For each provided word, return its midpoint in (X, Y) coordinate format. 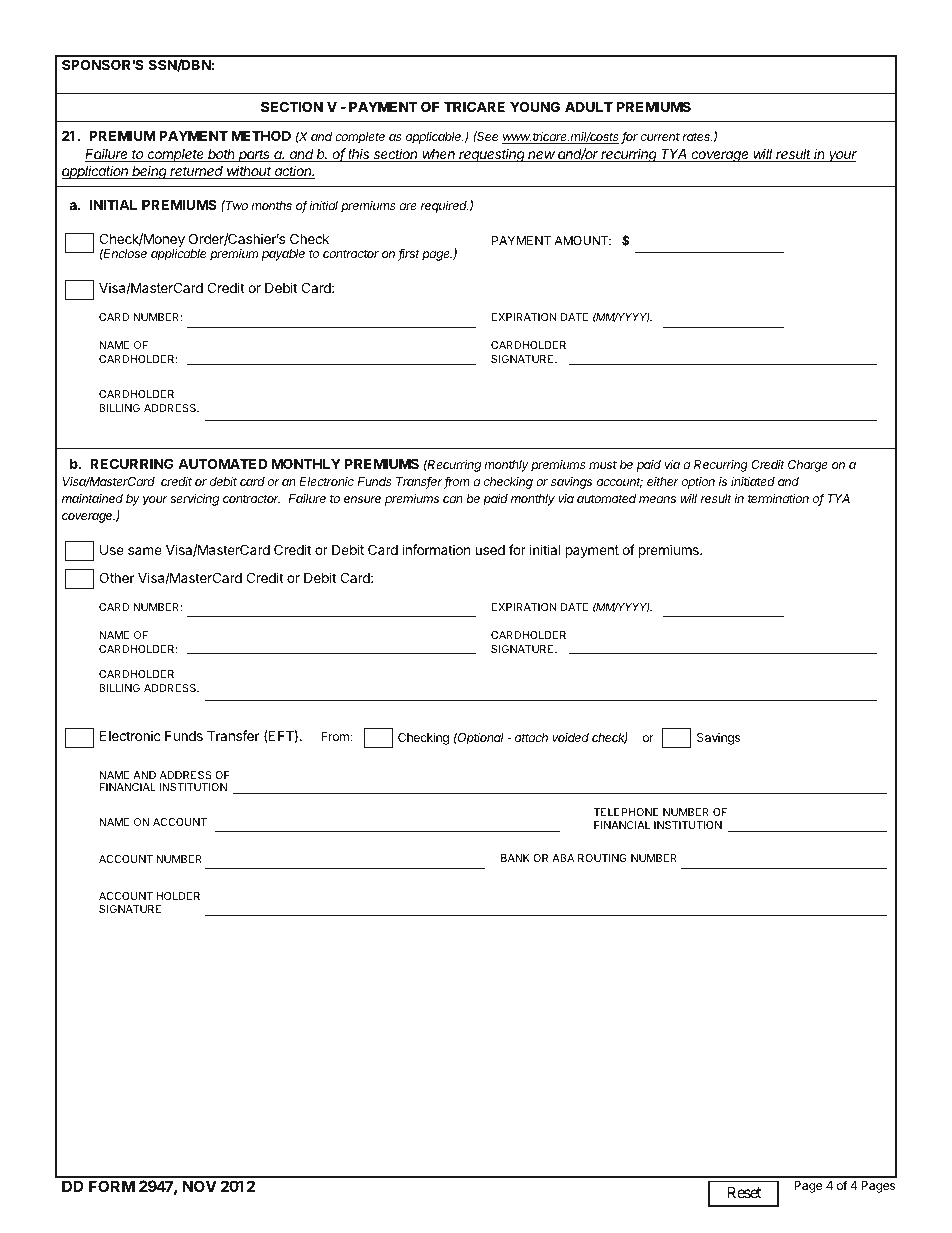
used (490, 550)
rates (697, 136)
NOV (200, 1186)
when (439, 155)
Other (116, 577)
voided (570, 737)
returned (197, 172)
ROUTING (602, 858)
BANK (515, 858)
